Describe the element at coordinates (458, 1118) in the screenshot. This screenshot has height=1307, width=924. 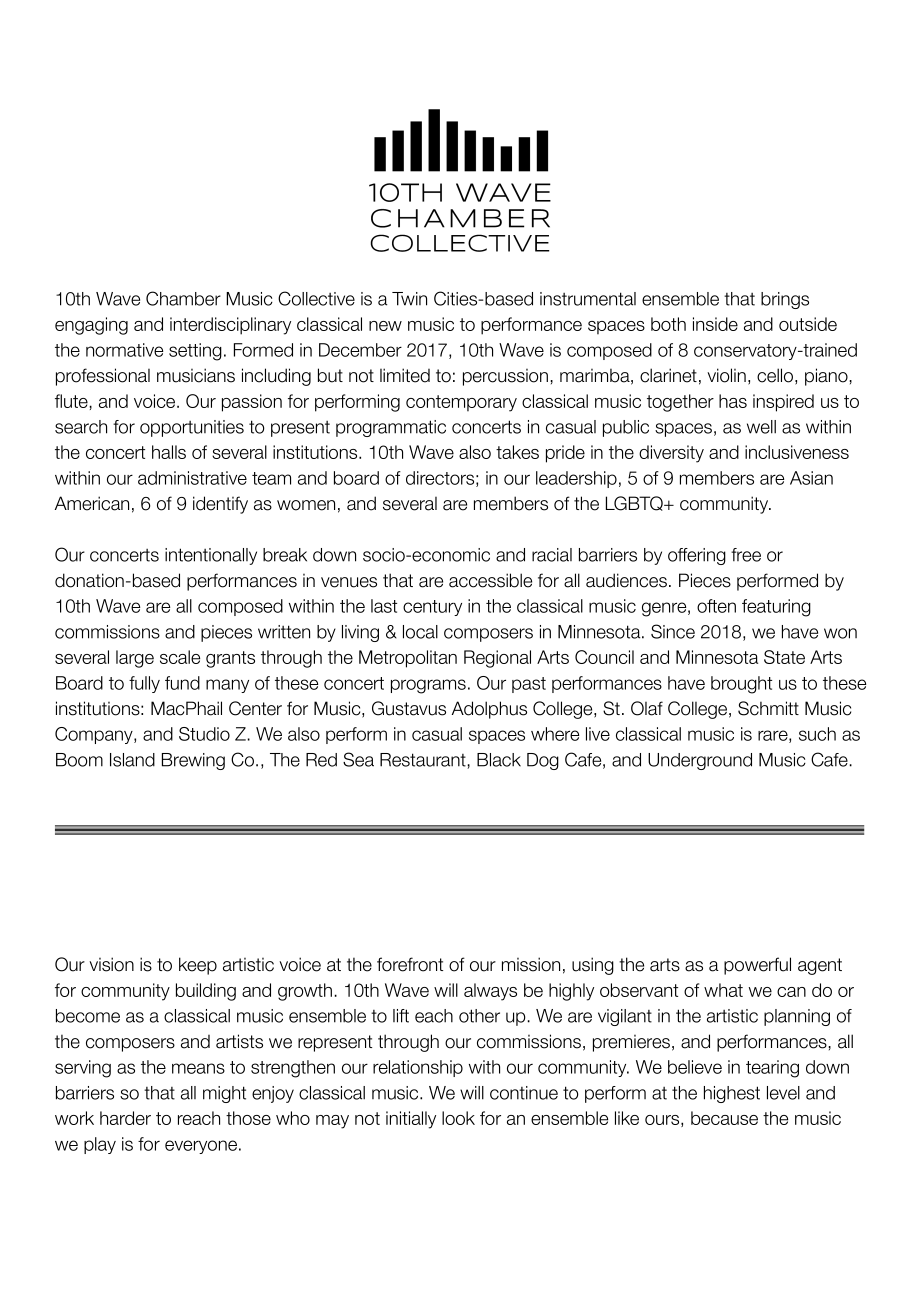
I see `look` at that location.
